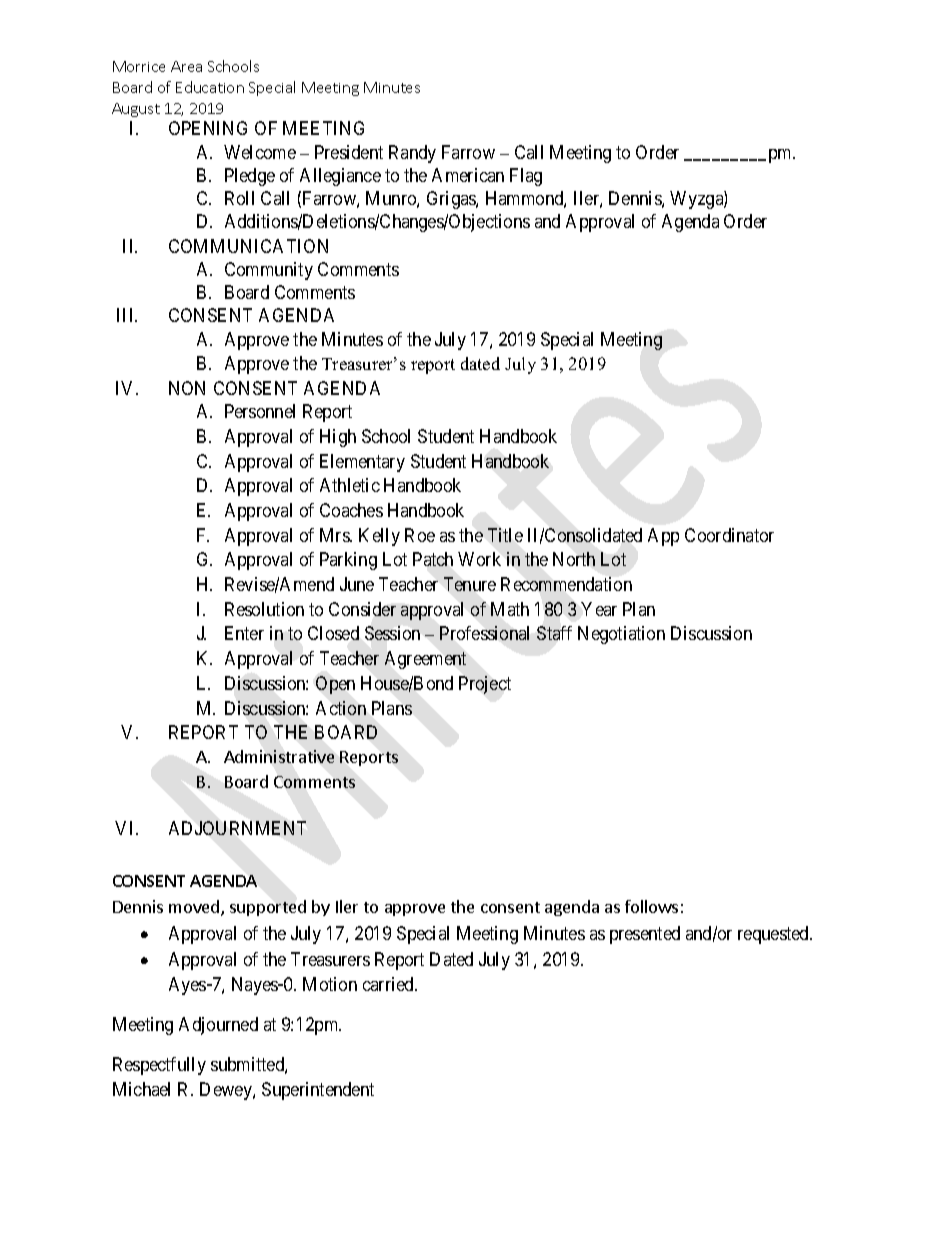 This image has height=1233, width=952. Describe the element at coordinates (264, 609) in the image. I see `Resolution` at that location.
